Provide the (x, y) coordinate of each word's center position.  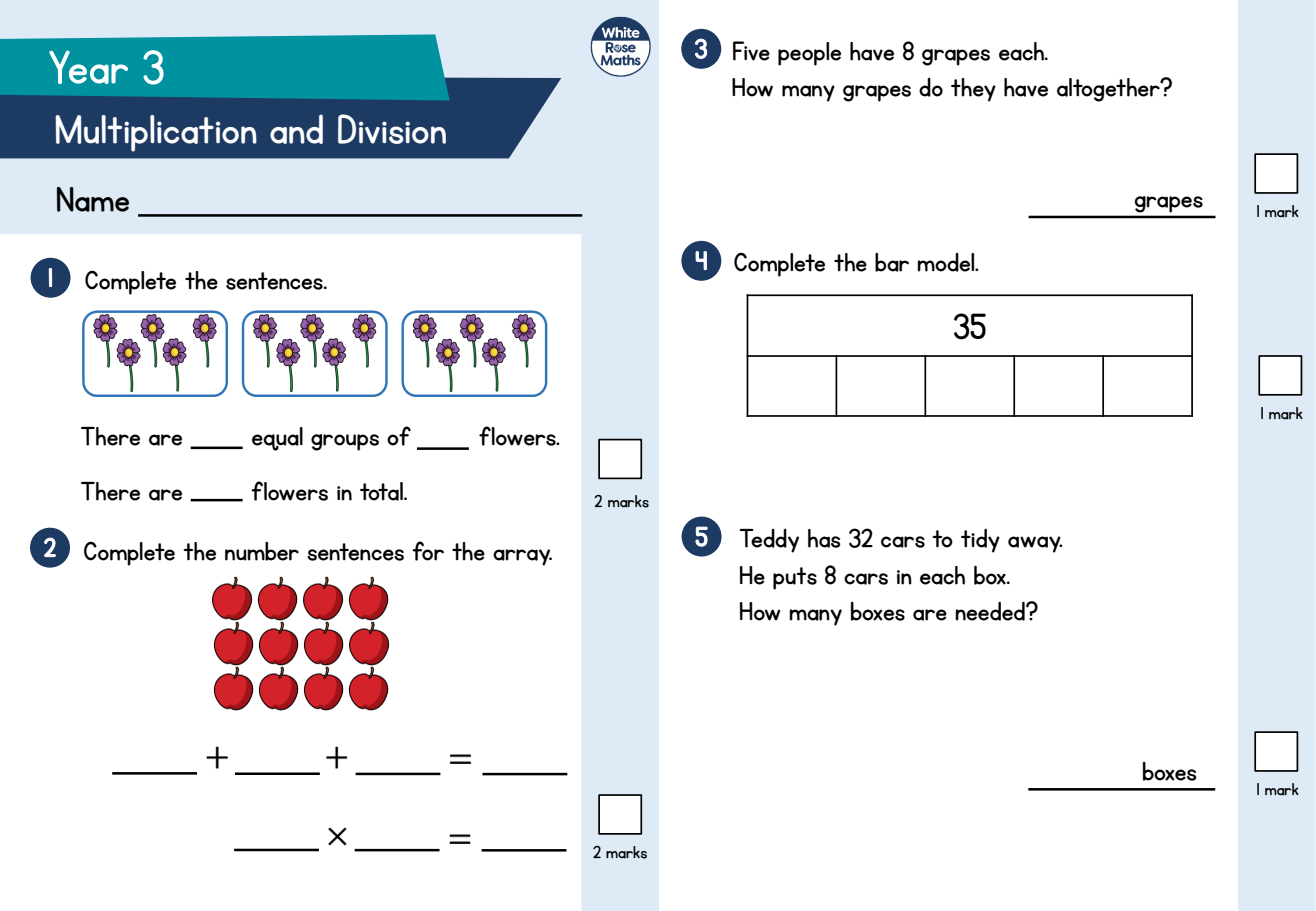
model (947, 262)
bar (892, 262)
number (262, 551)
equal (277, 439)
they (973, 90)
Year (88, 67)
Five (751, 51)
